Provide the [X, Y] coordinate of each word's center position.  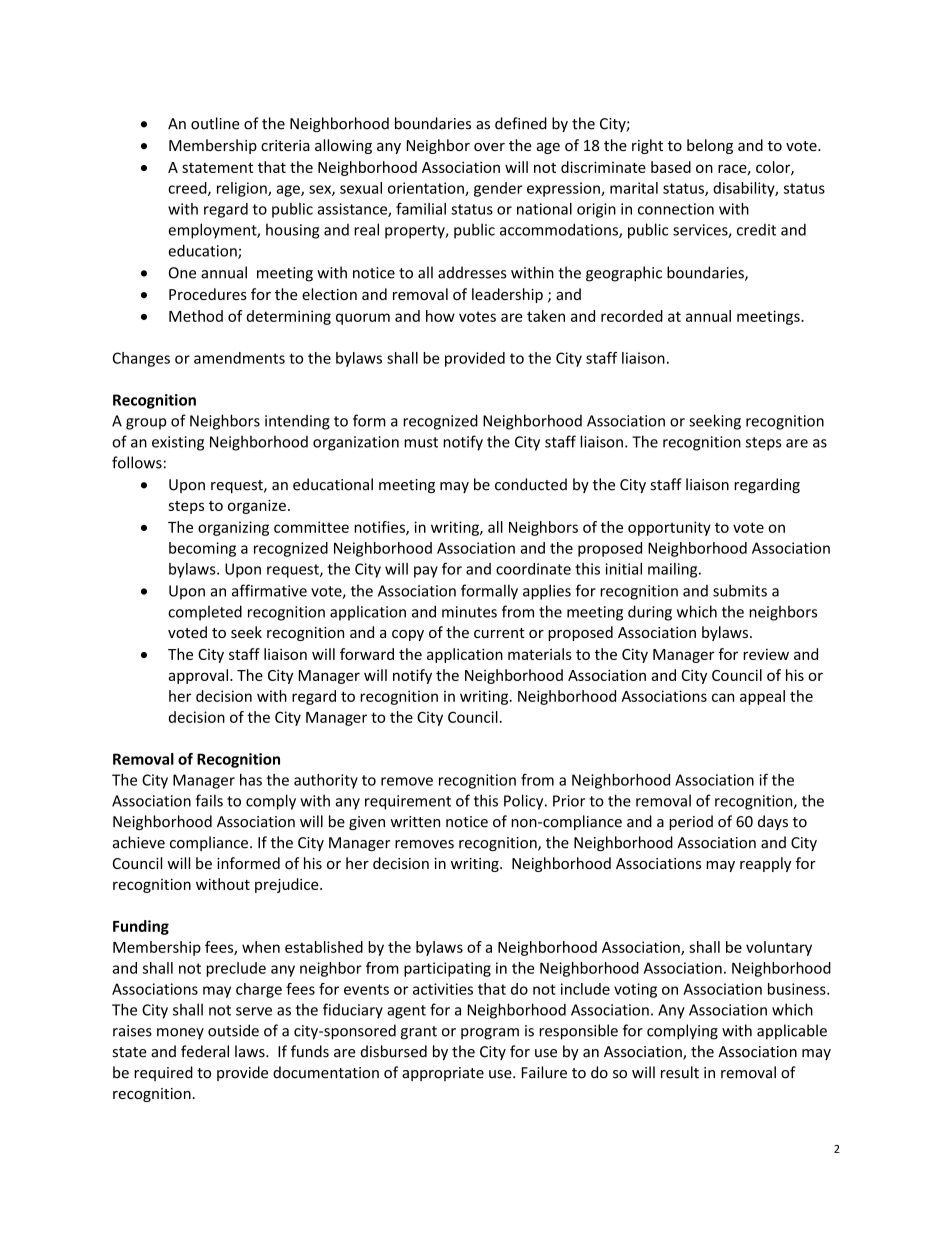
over [489, 147]
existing [178, 443]
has [251, 780]
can [723, 697]
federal [205, 1051]
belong [710, 146]
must [421, 442]
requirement [408, 802]
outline [215, 123]
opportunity [669, 528]
